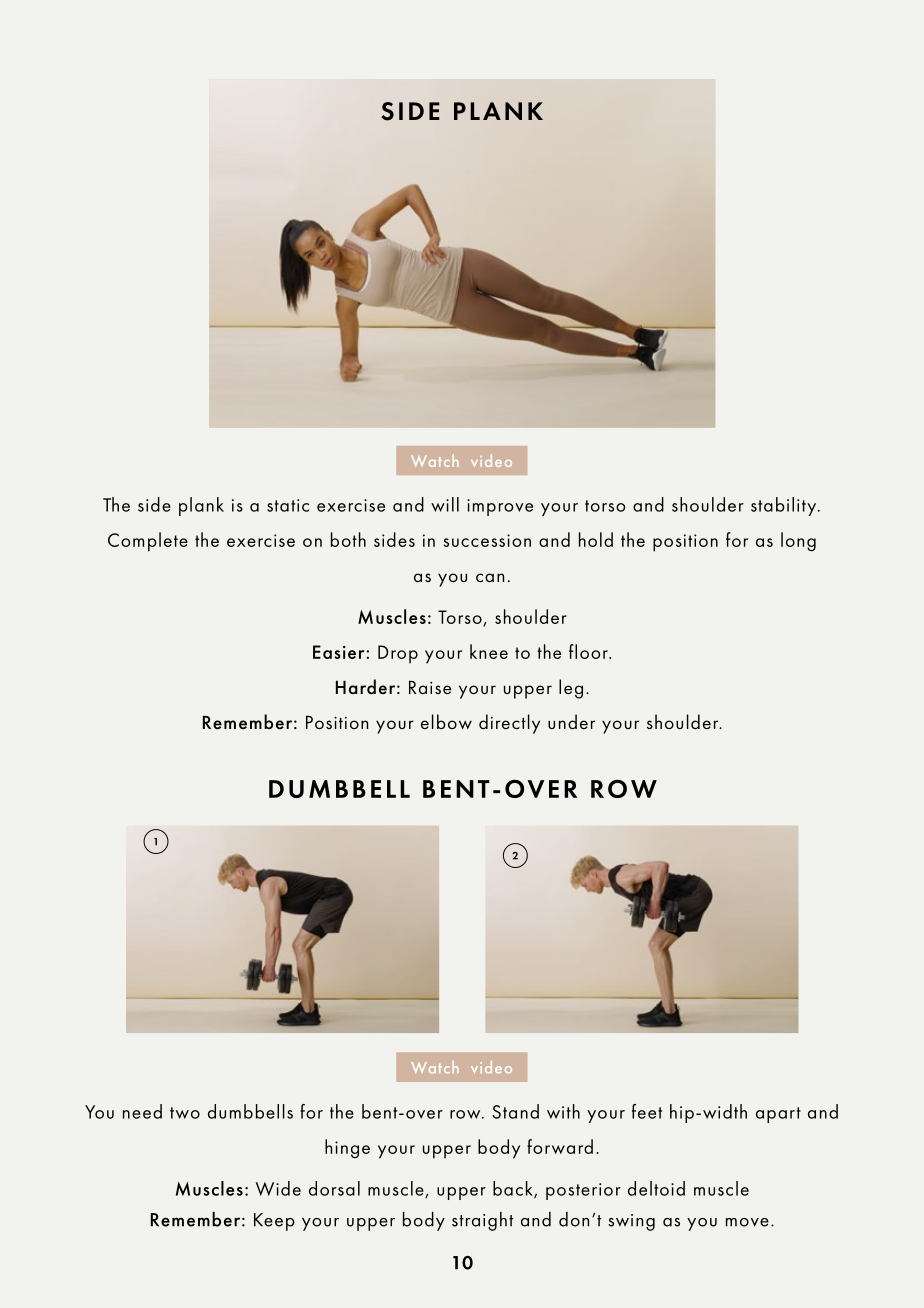  What do you see at coordinates (785, 506) in the page?
I see `stability` at bounding box center [785, 506].
